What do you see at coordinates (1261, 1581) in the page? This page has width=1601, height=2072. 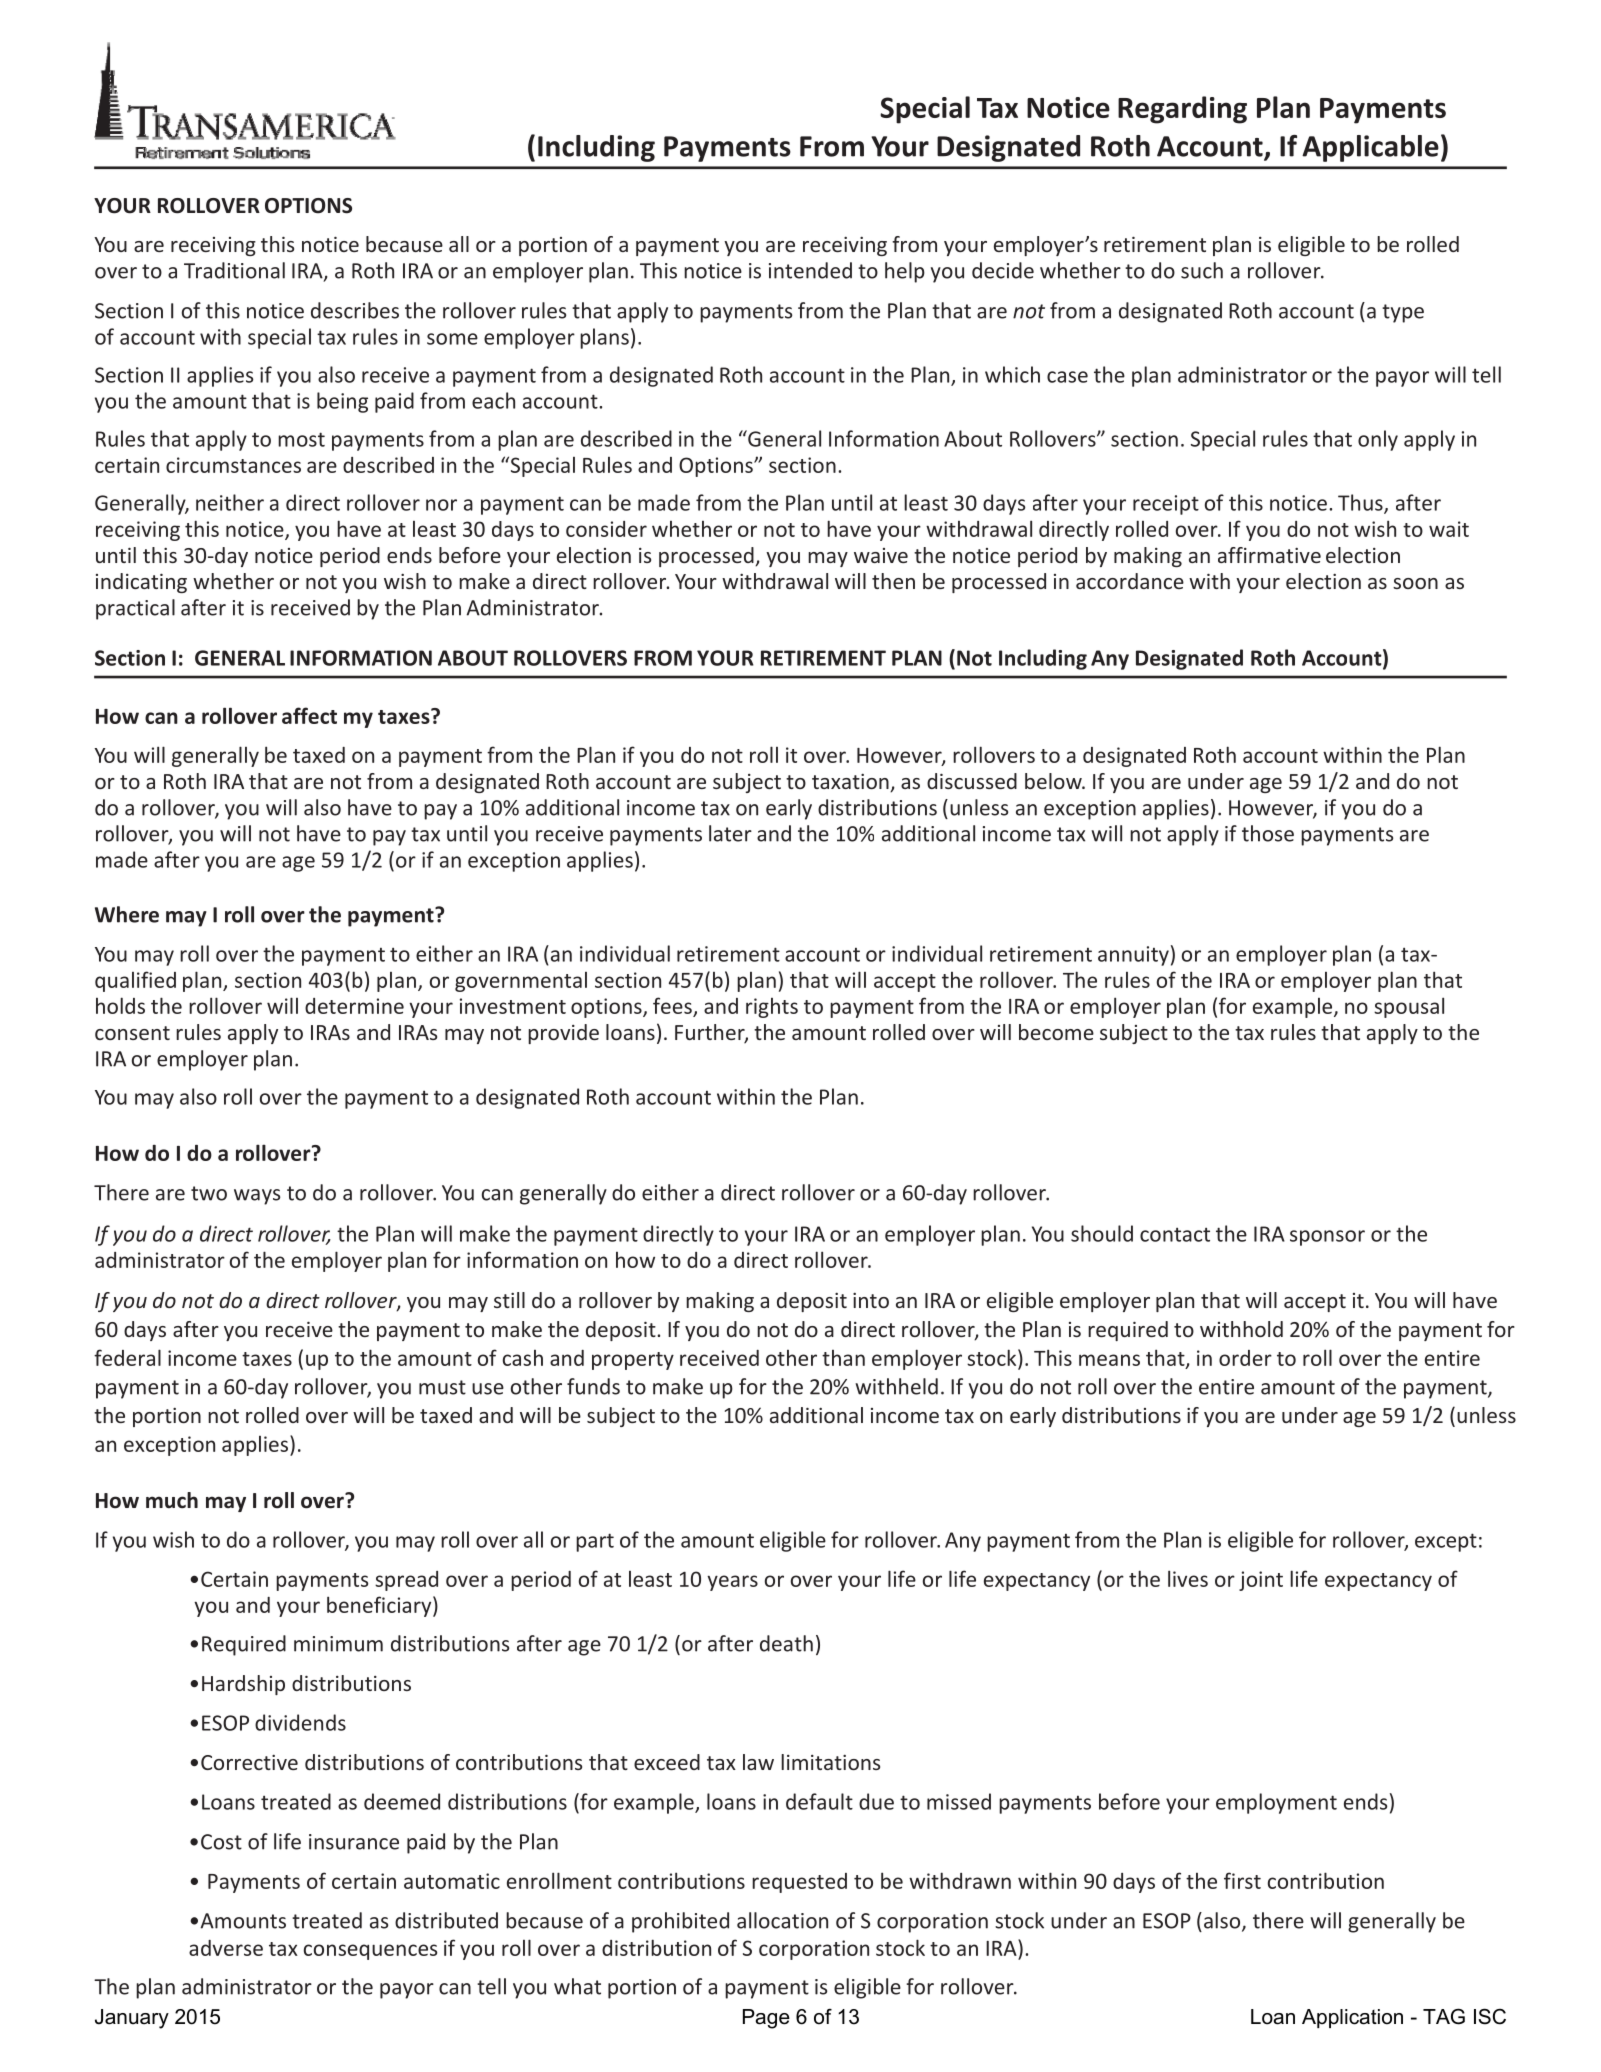 I see `joint` at bounding box center [1261, 1581].
